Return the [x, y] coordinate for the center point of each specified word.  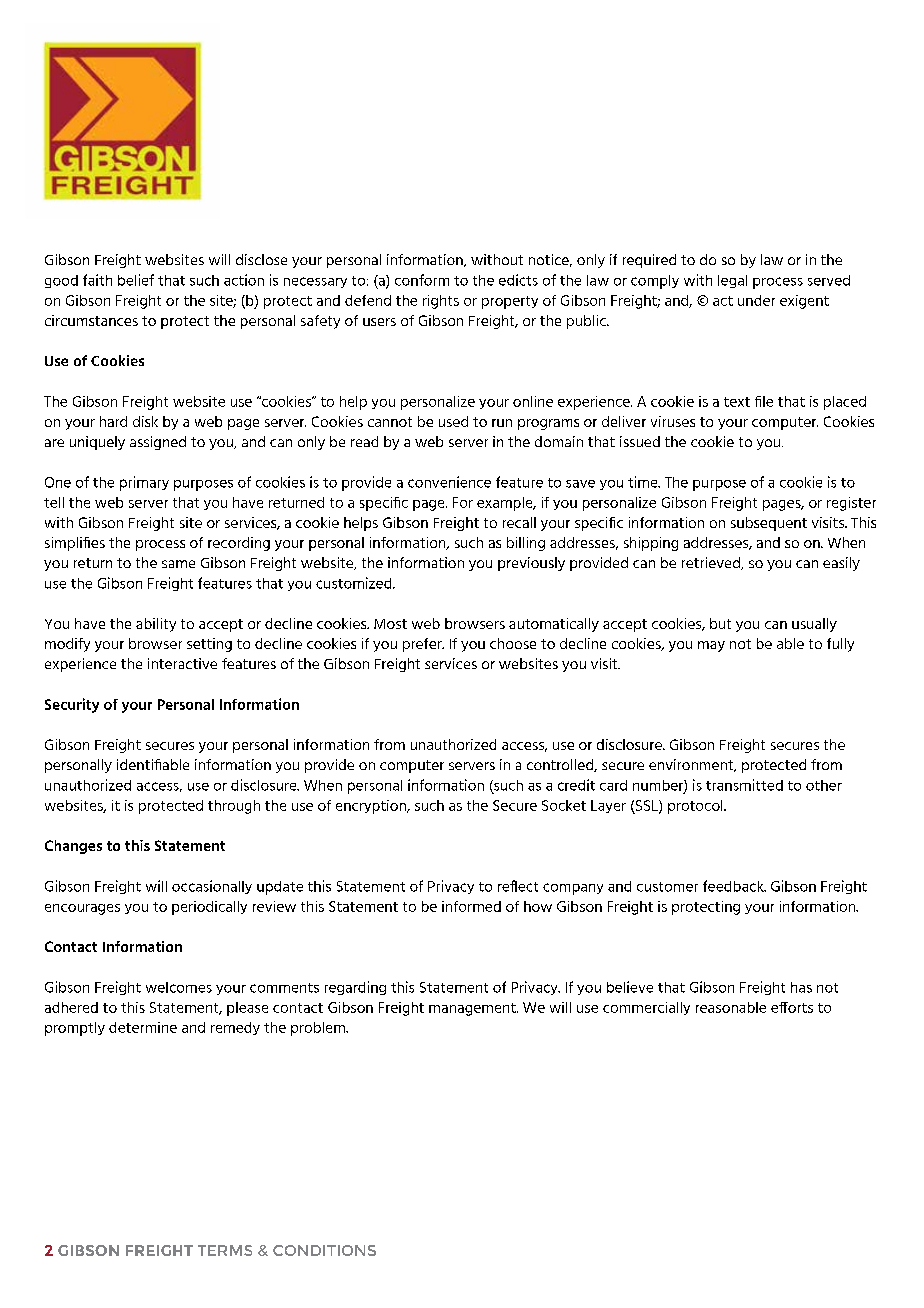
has [801, 987]
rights [441, 302]
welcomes [179, 987]
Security [72, 705]
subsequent [769, 524]
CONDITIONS [324, 1250]
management [473, 1009]
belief [136, 280]
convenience [449, 482]
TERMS [225, 1250]
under [756, 300]
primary [144, 483]
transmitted [744, 785]
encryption [372, 807]
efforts [792, 1007]
